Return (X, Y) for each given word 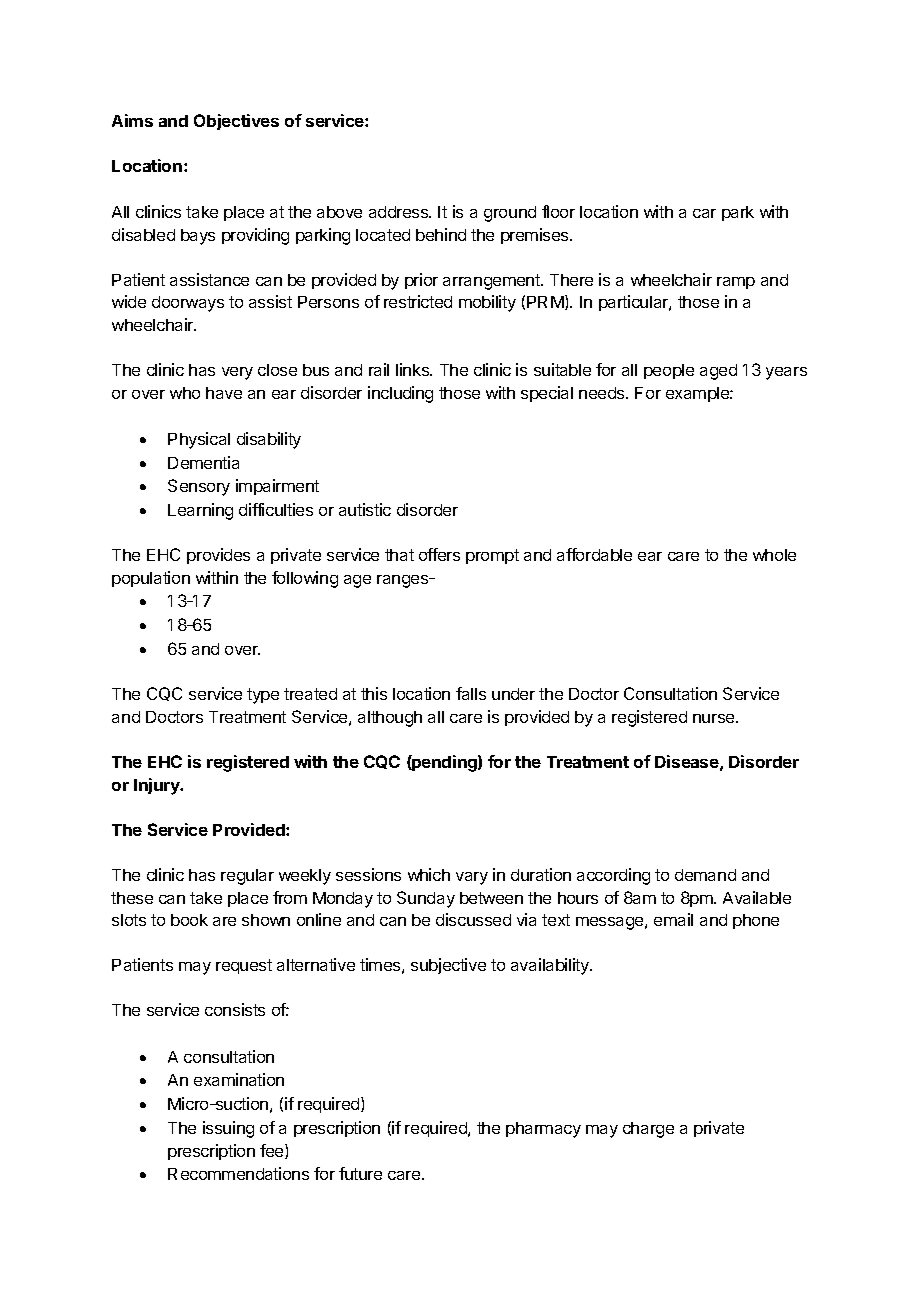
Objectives (236, 122)
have (224, 393)
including (400, 394)
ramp (736, 283)
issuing (228, 1129)
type (263, 696)
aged (718, 372)
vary (472, 878)
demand (705, 875)
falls (471, 693)
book (189, 920)
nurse (715, 718)
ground (510, 214)
